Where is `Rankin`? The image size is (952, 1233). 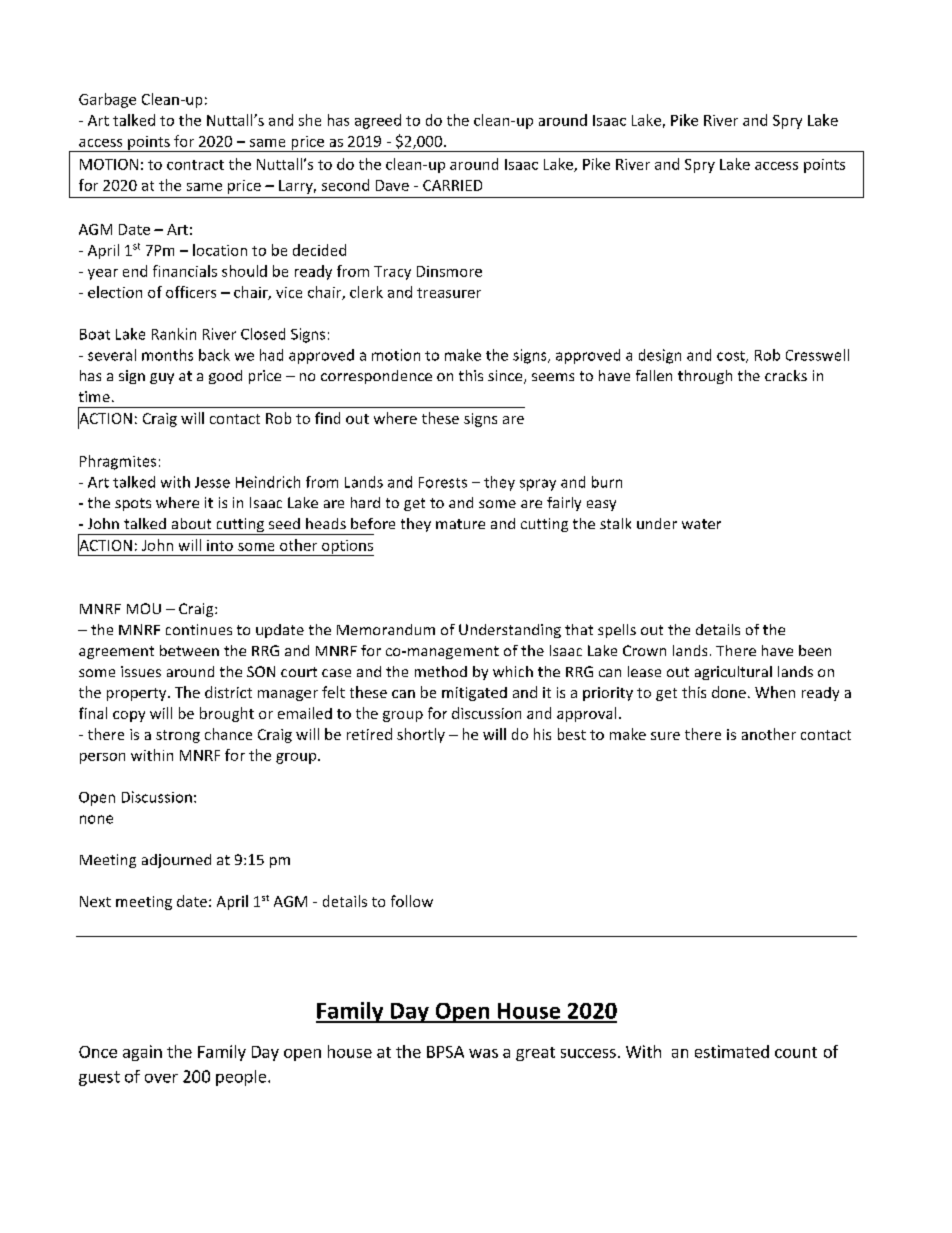 Rankin is located at coordinates (174, 334).
